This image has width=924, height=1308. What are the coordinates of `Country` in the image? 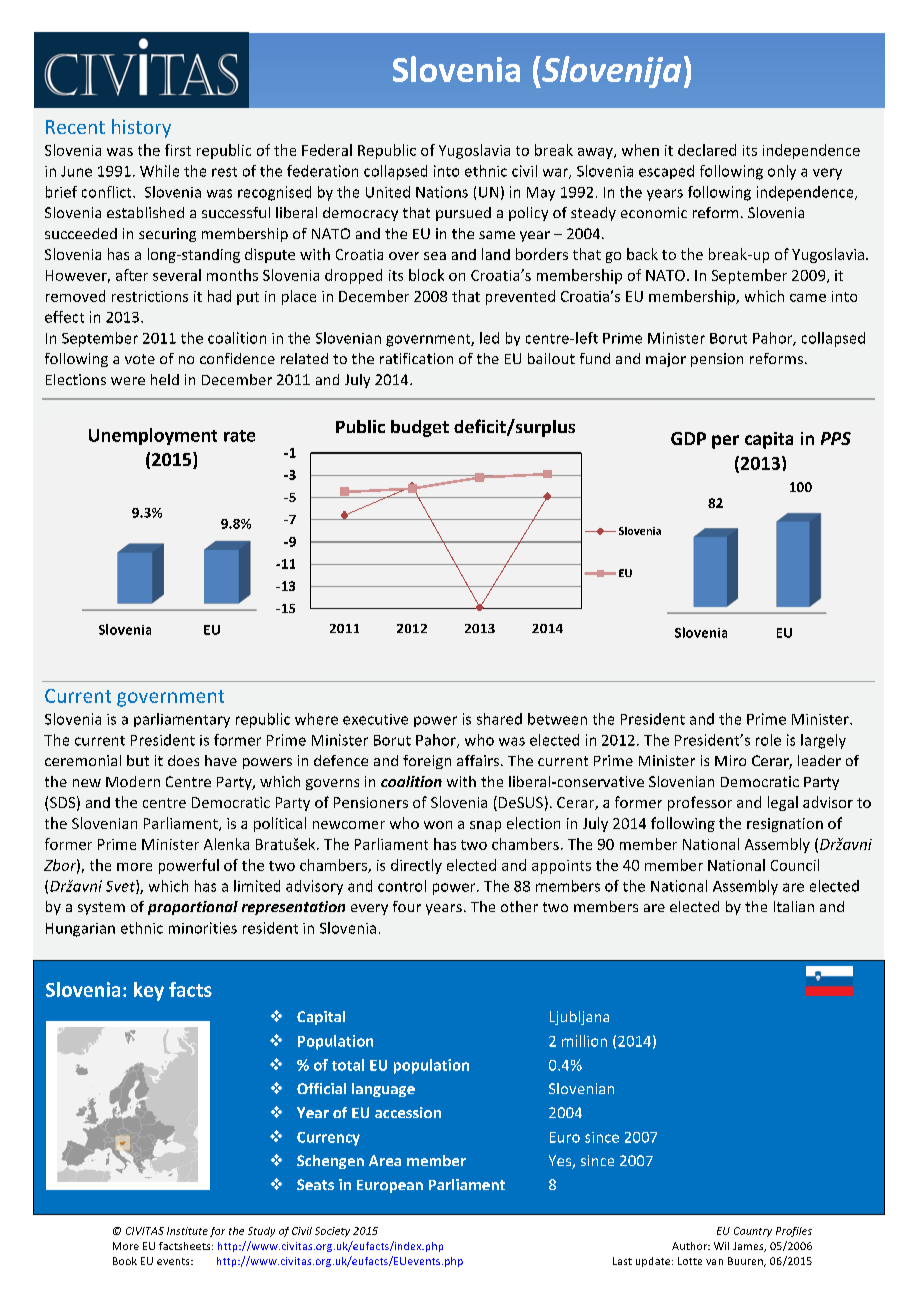 It's located at (753, 1232).
